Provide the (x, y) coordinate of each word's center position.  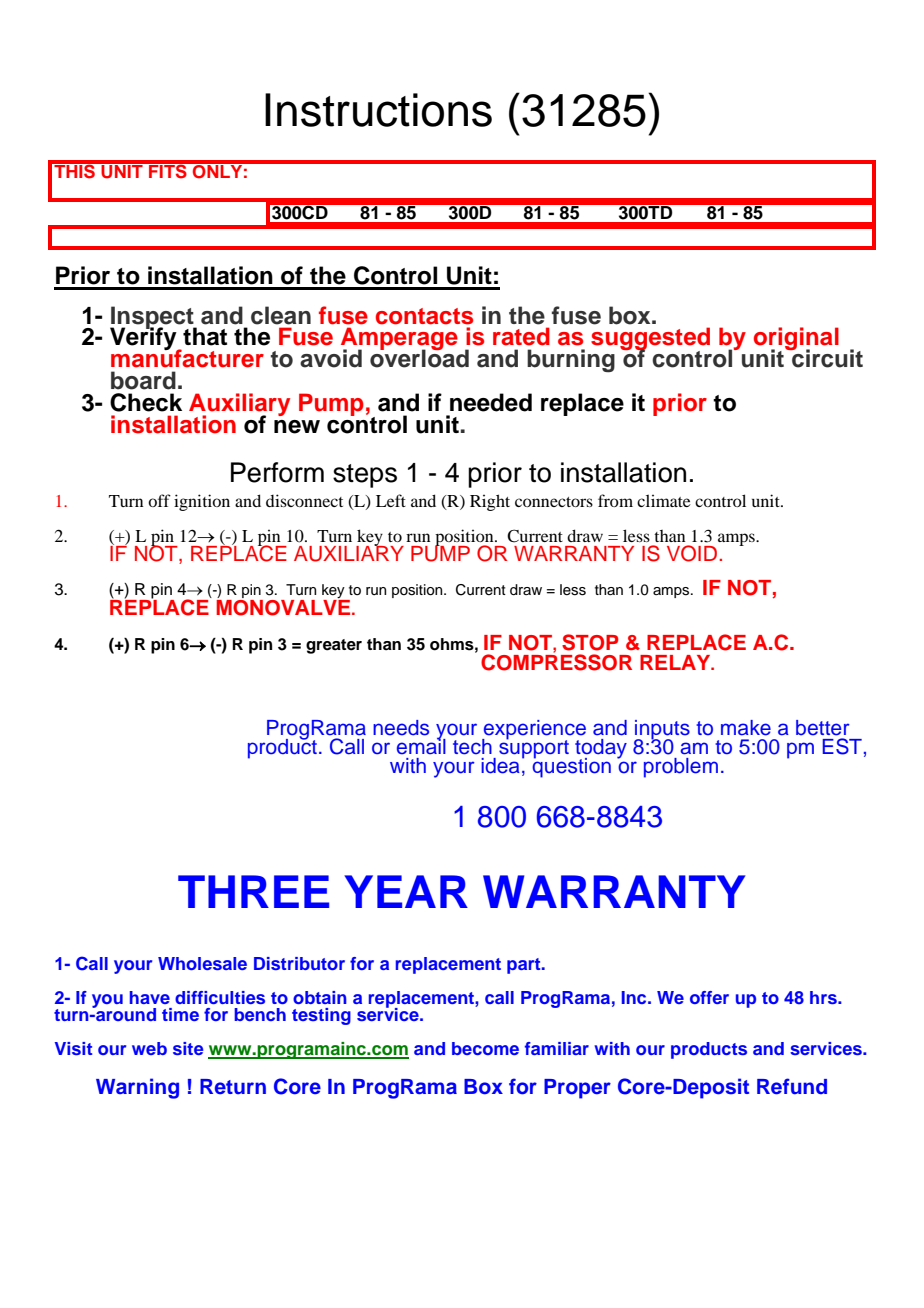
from (615, 500)
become (485, 1048)
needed (491, 402)
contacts (424, 316)
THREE (253, 891)
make (746, 728)
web (149, 1048)
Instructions (378, 110)
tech (472, 747)
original (796, 340)
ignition (202, 502)
